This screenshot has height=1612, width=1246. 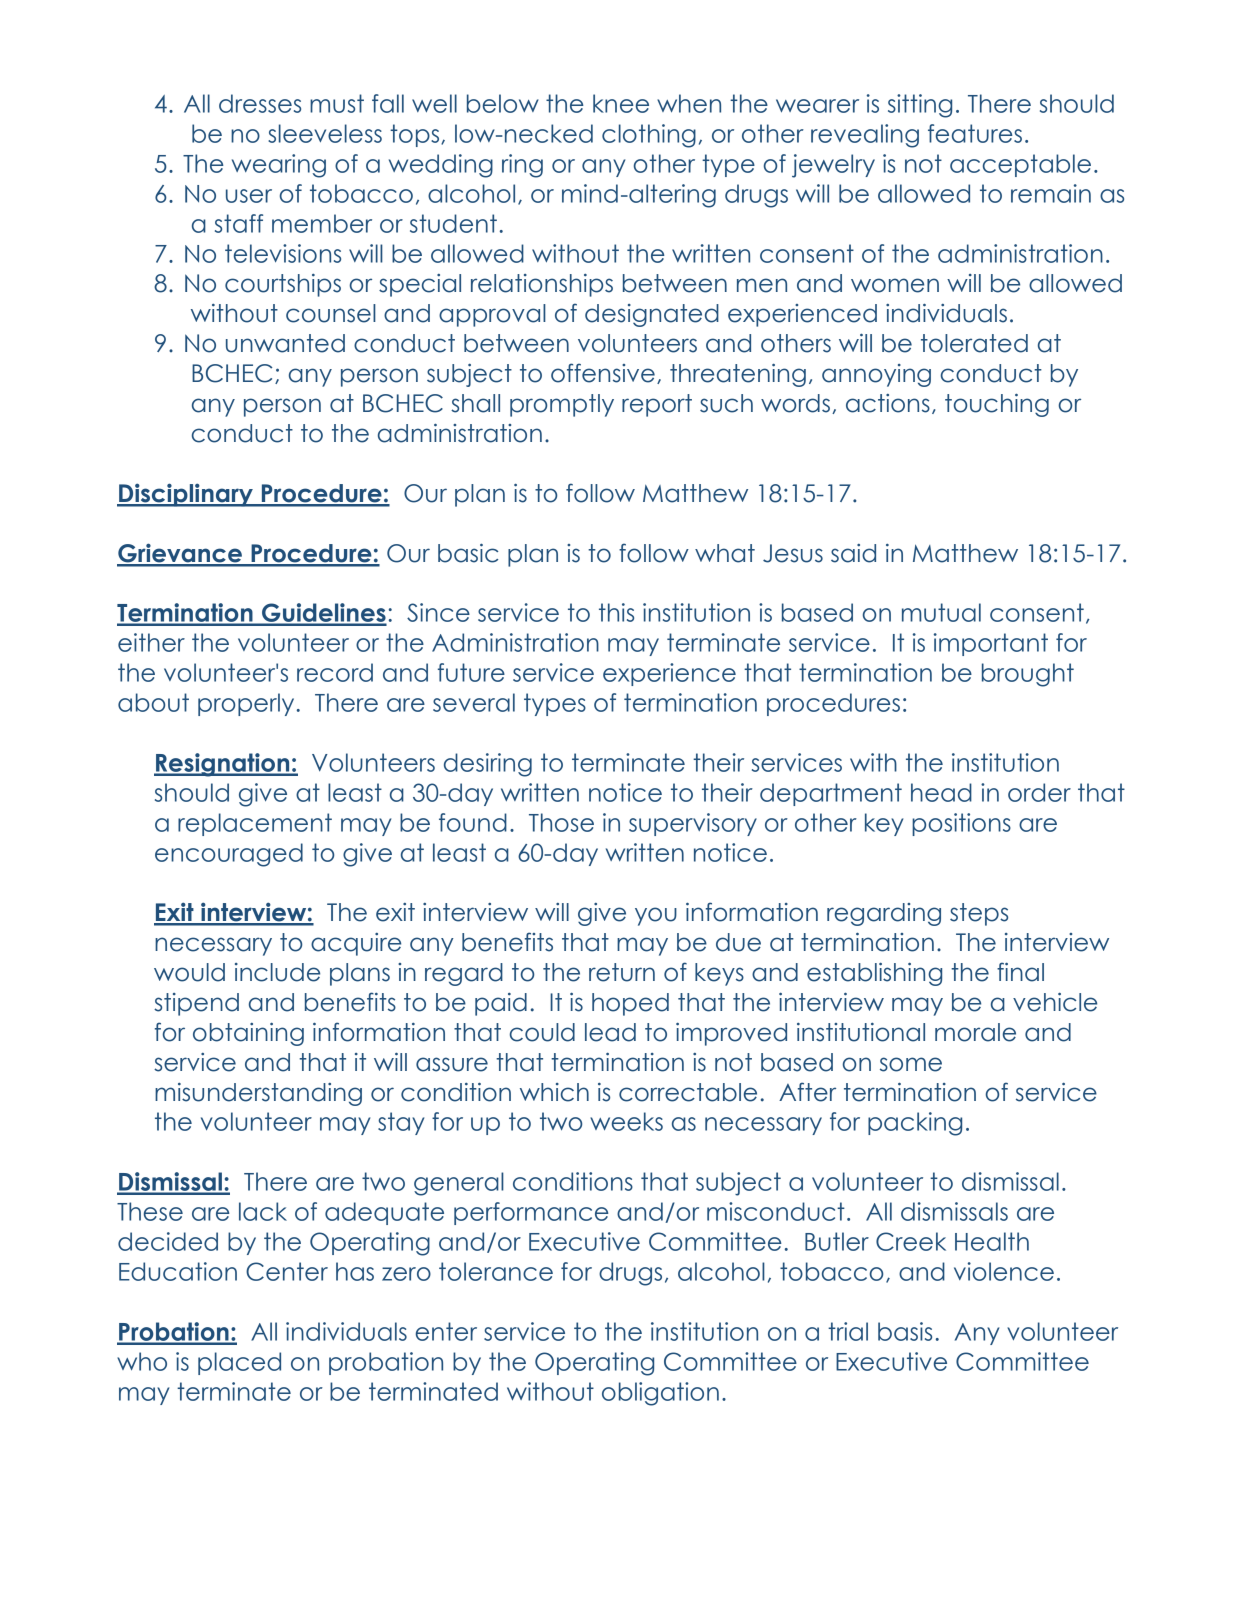 I want to click on touching, so click(x=997, y=405).
